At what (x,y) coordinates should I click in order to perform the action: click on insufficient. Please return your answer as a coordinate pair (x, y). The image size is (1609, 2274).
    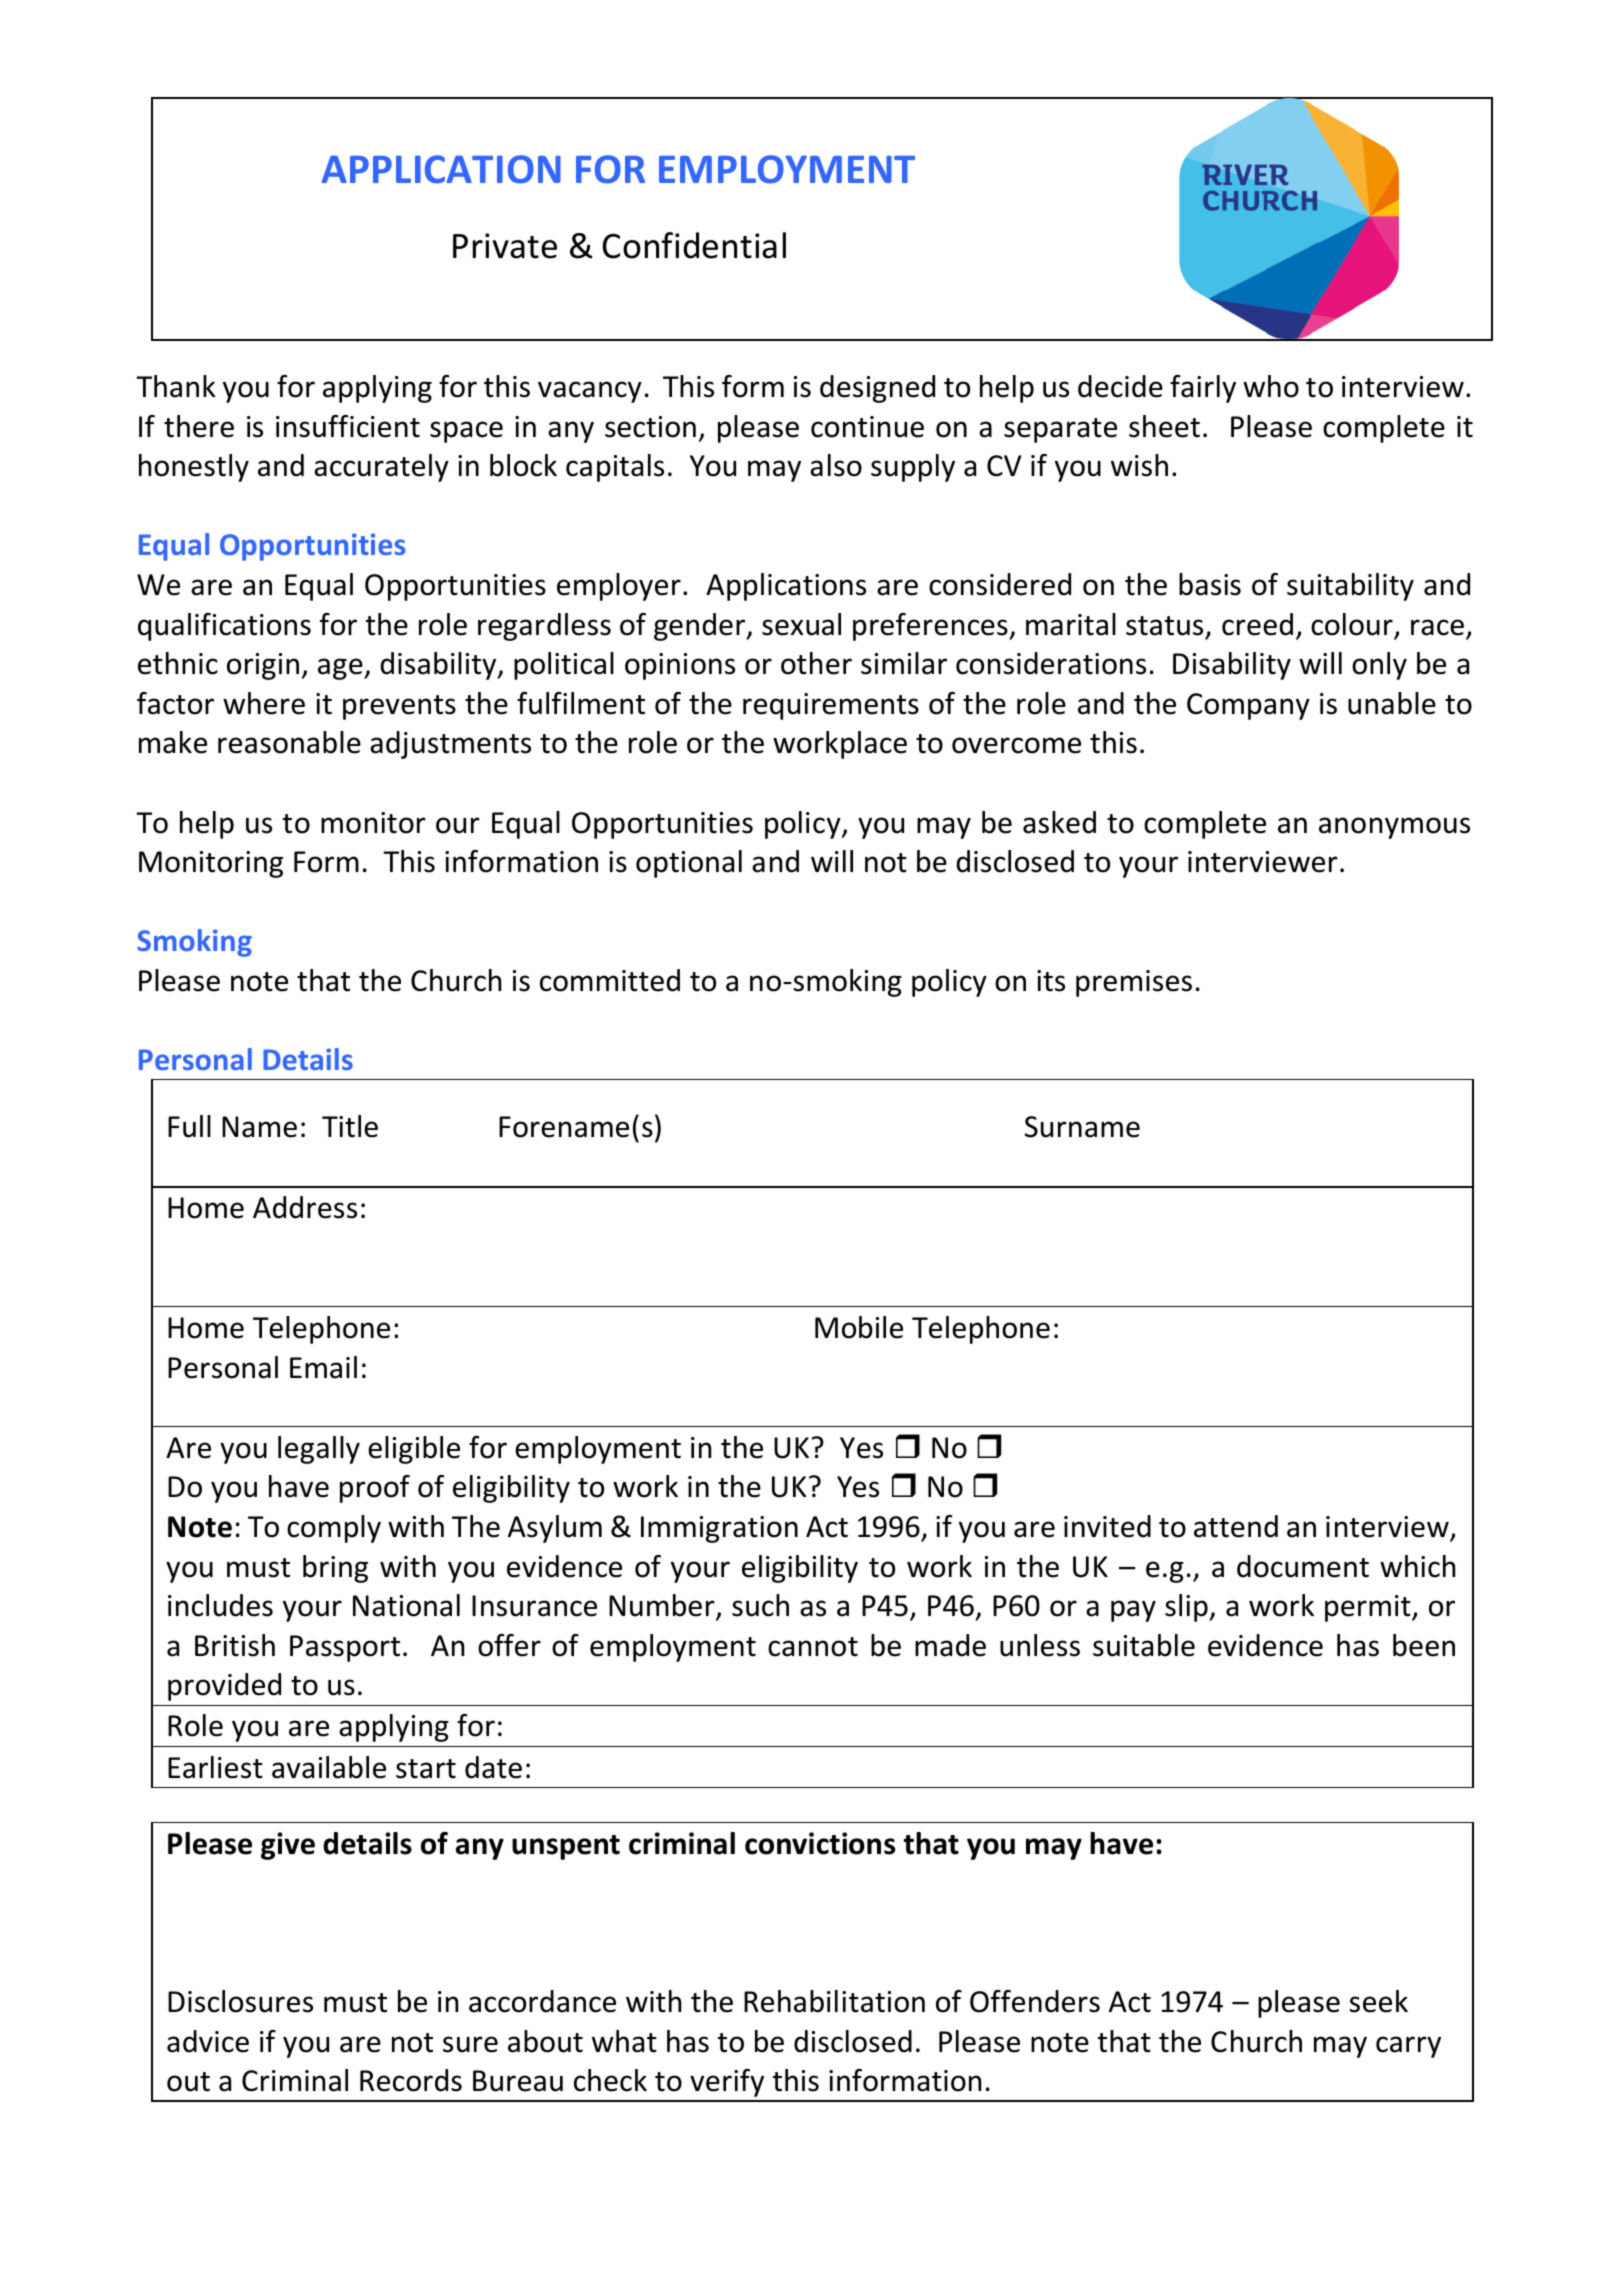
    Looking at the image, I should click on (348, 426).
